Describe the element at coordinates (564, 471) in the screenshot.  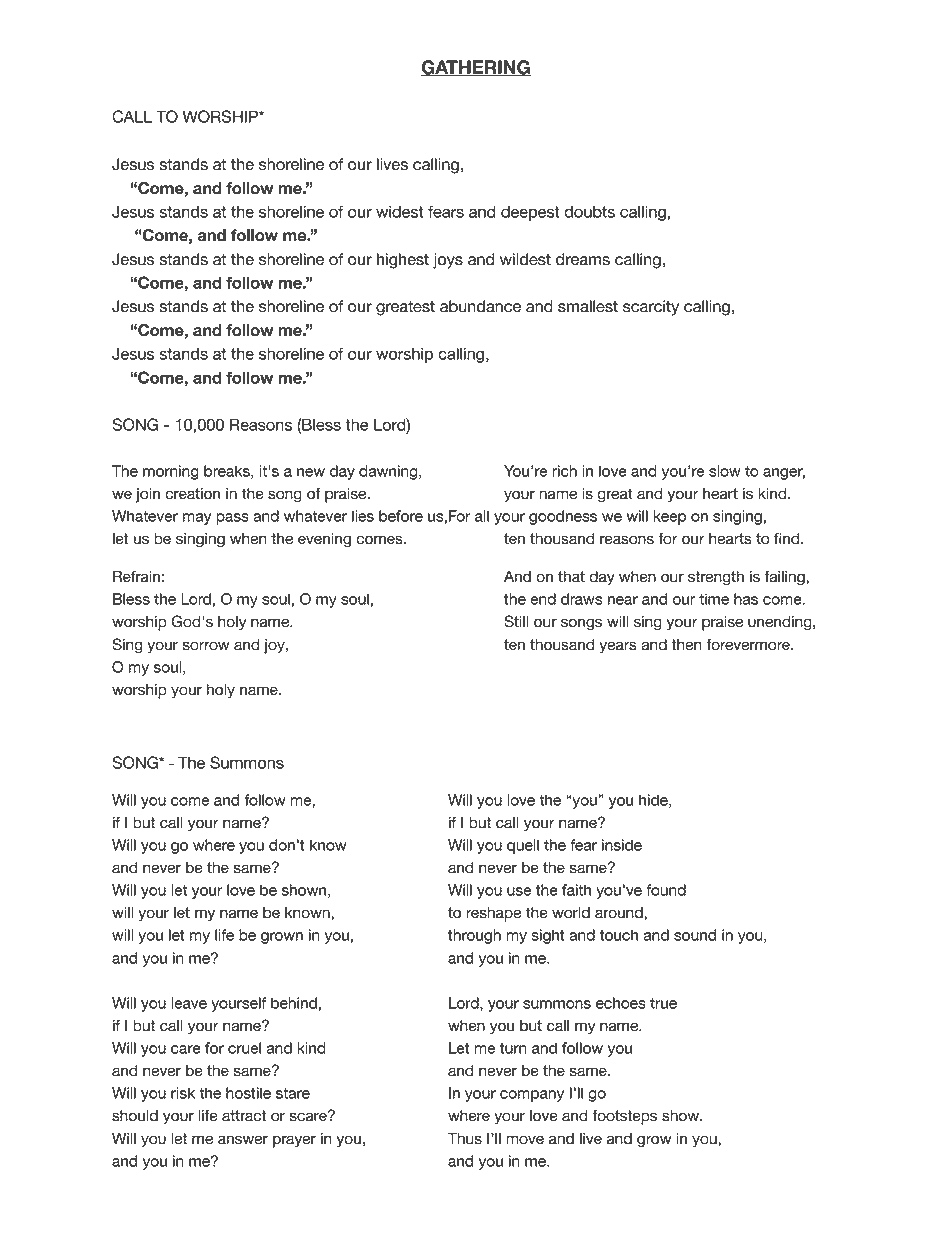
I see `rich` at that location.
